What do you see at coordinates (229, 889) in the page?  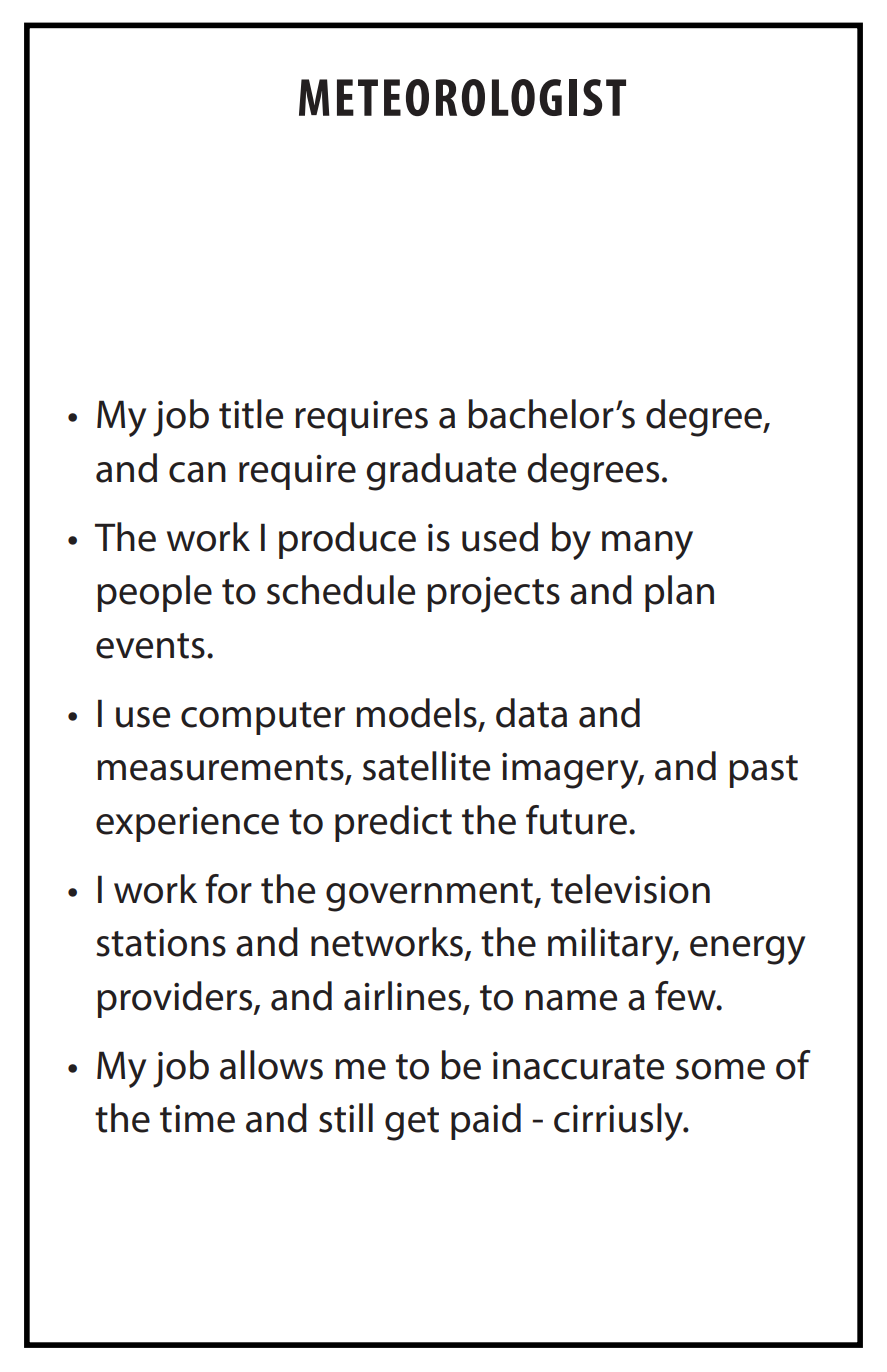 I see `for` at bounding box center [229, 889].
